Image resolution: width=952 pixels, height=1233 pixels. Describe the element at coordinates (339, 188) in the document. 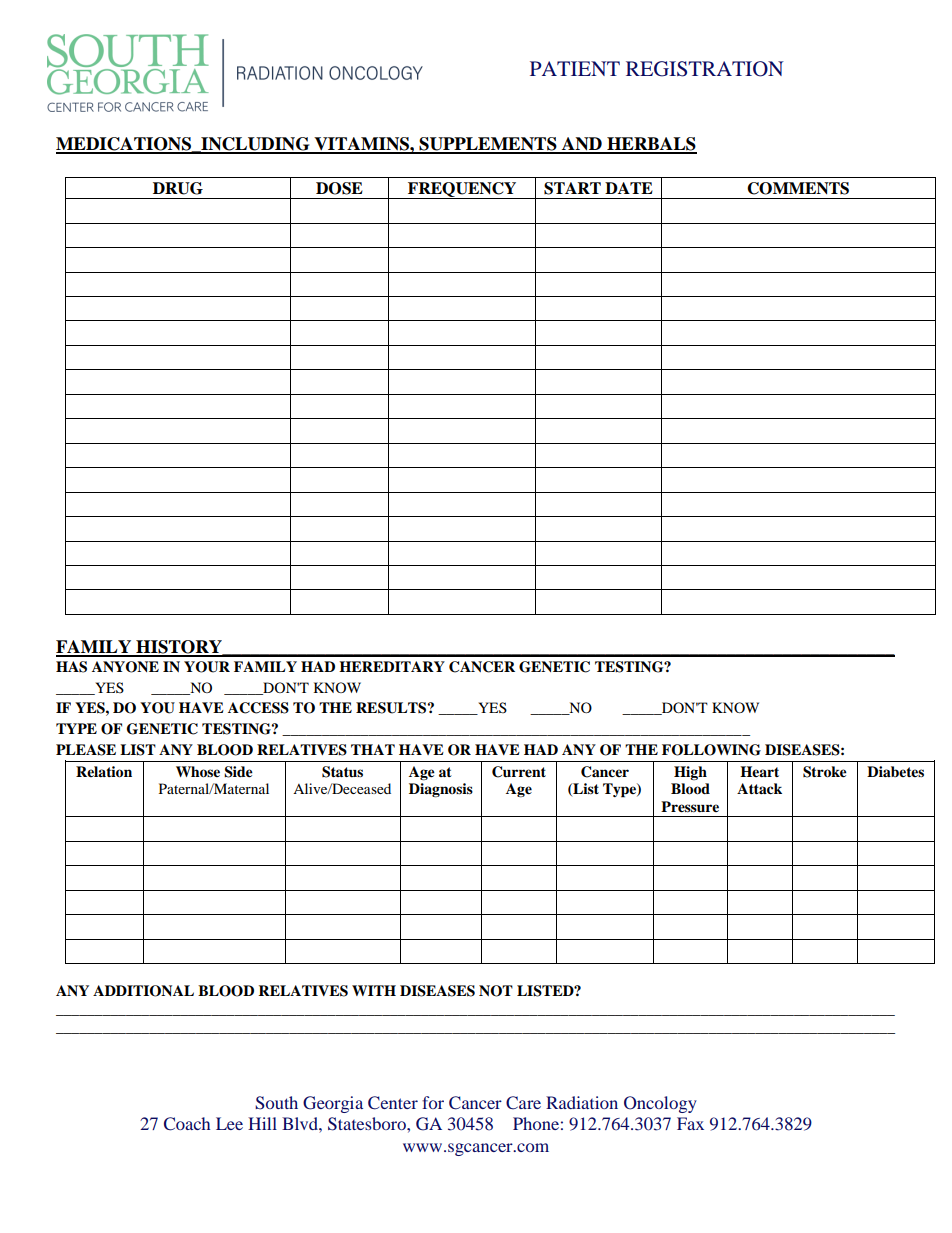

I see `DOSE` at that location.
